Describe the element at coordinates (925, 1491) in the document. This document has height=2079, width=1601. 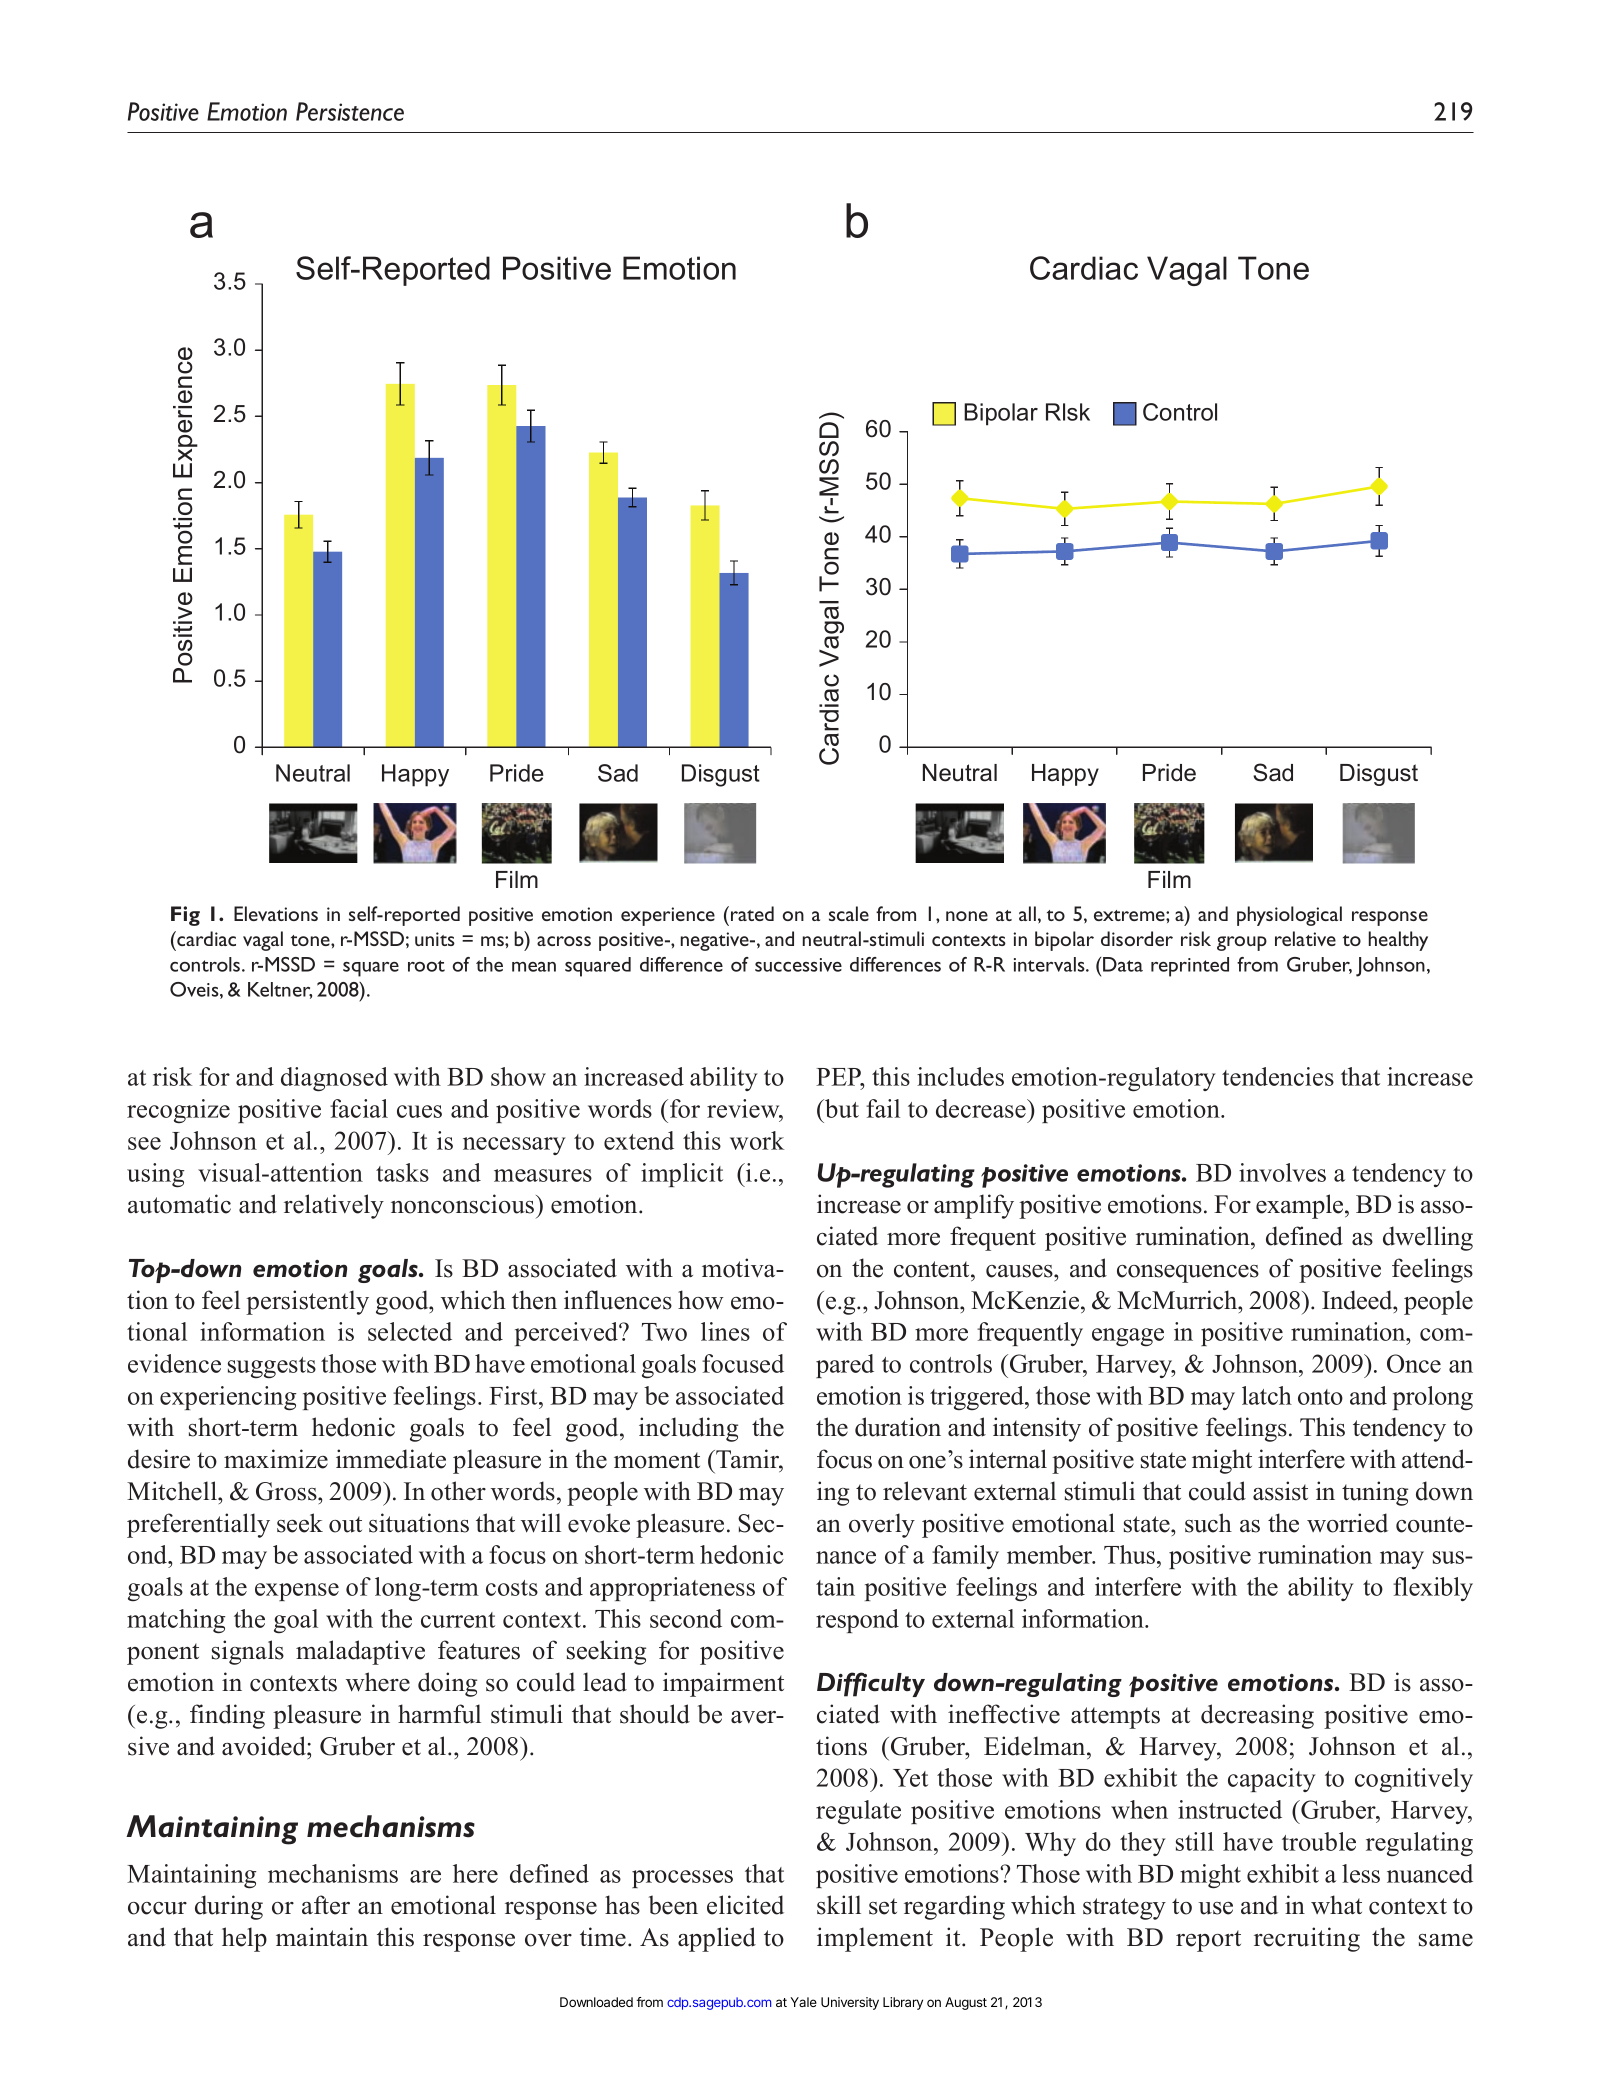
I see `relevant` at that location.
